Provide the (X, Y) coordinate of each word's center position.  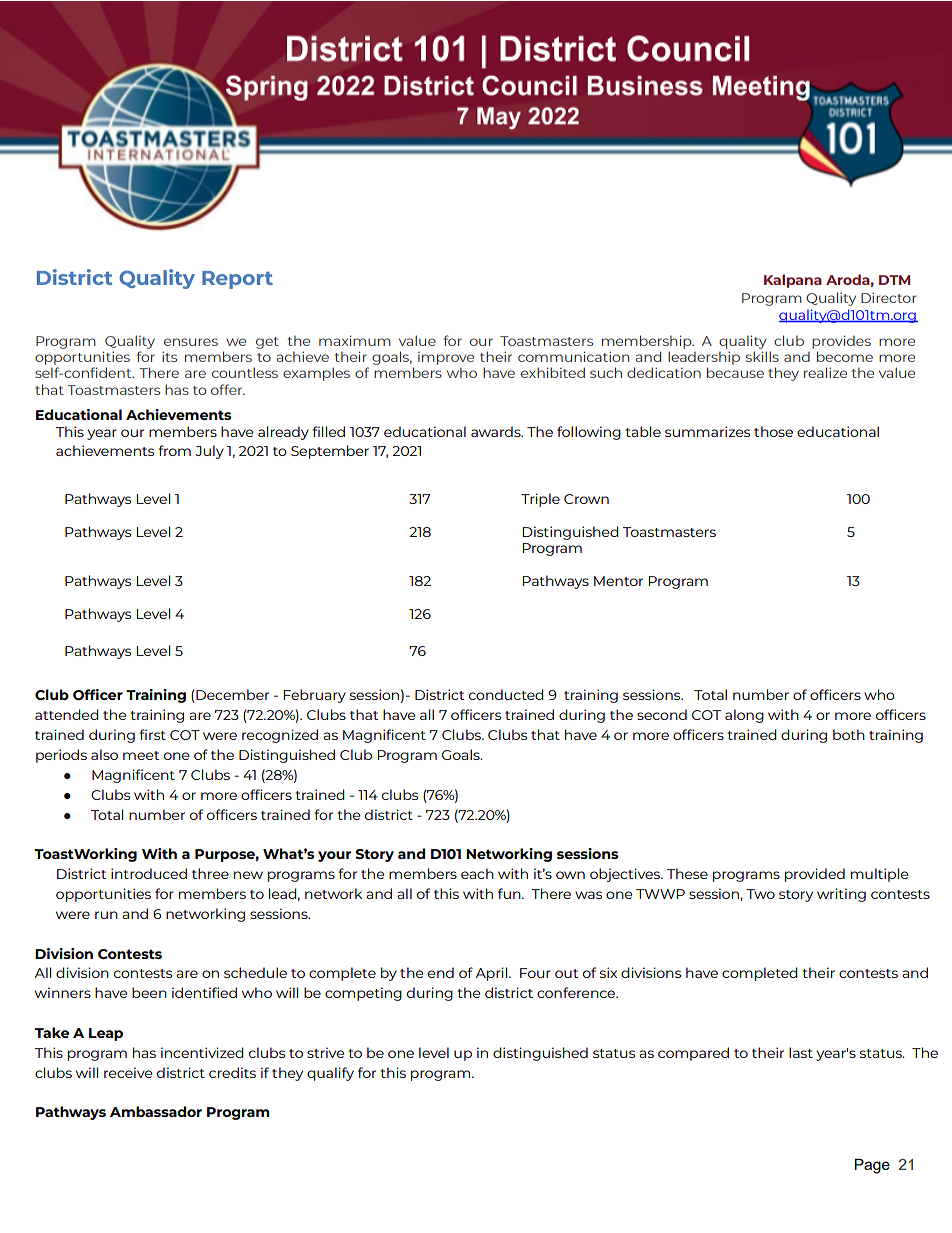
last (801, 1052)
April (492, 974)
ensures (191, 342)
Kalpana (793, 281)
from (174, 450)
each (477, 873)
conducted (506, 694)
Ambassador (156, 1111)
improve (446, 358)
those (773, 431)
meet (141, 755)
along (744, 716)
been (149, 992)
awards (497, 431)
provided (815, 875)
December (231, 696)
